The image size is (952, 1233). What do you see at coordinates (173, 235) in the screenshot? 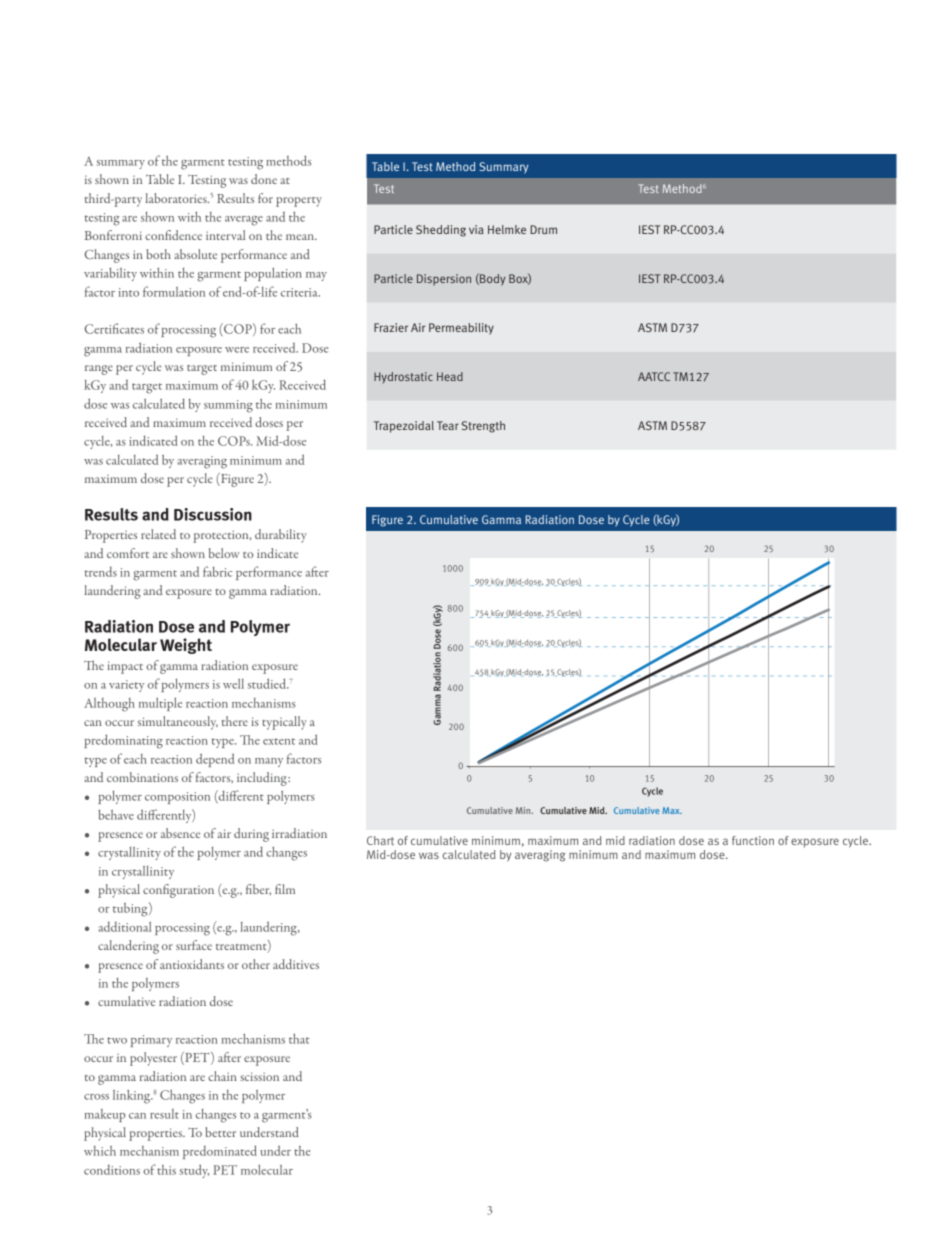
I see `confidence` at bounding box center [173, 235].
